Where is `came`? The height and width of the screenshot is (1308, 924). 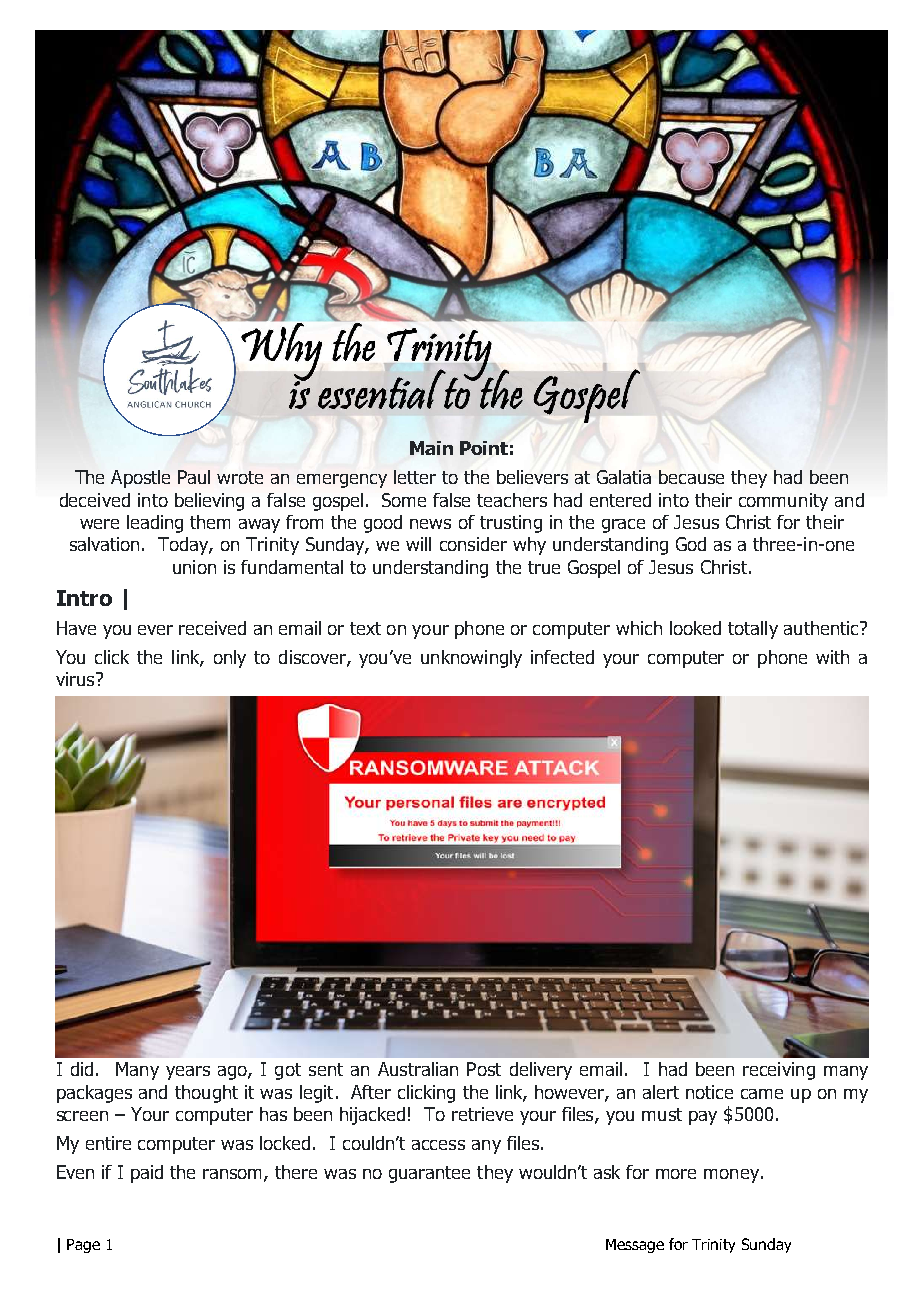
came is located at coordinates (762, 1094).
